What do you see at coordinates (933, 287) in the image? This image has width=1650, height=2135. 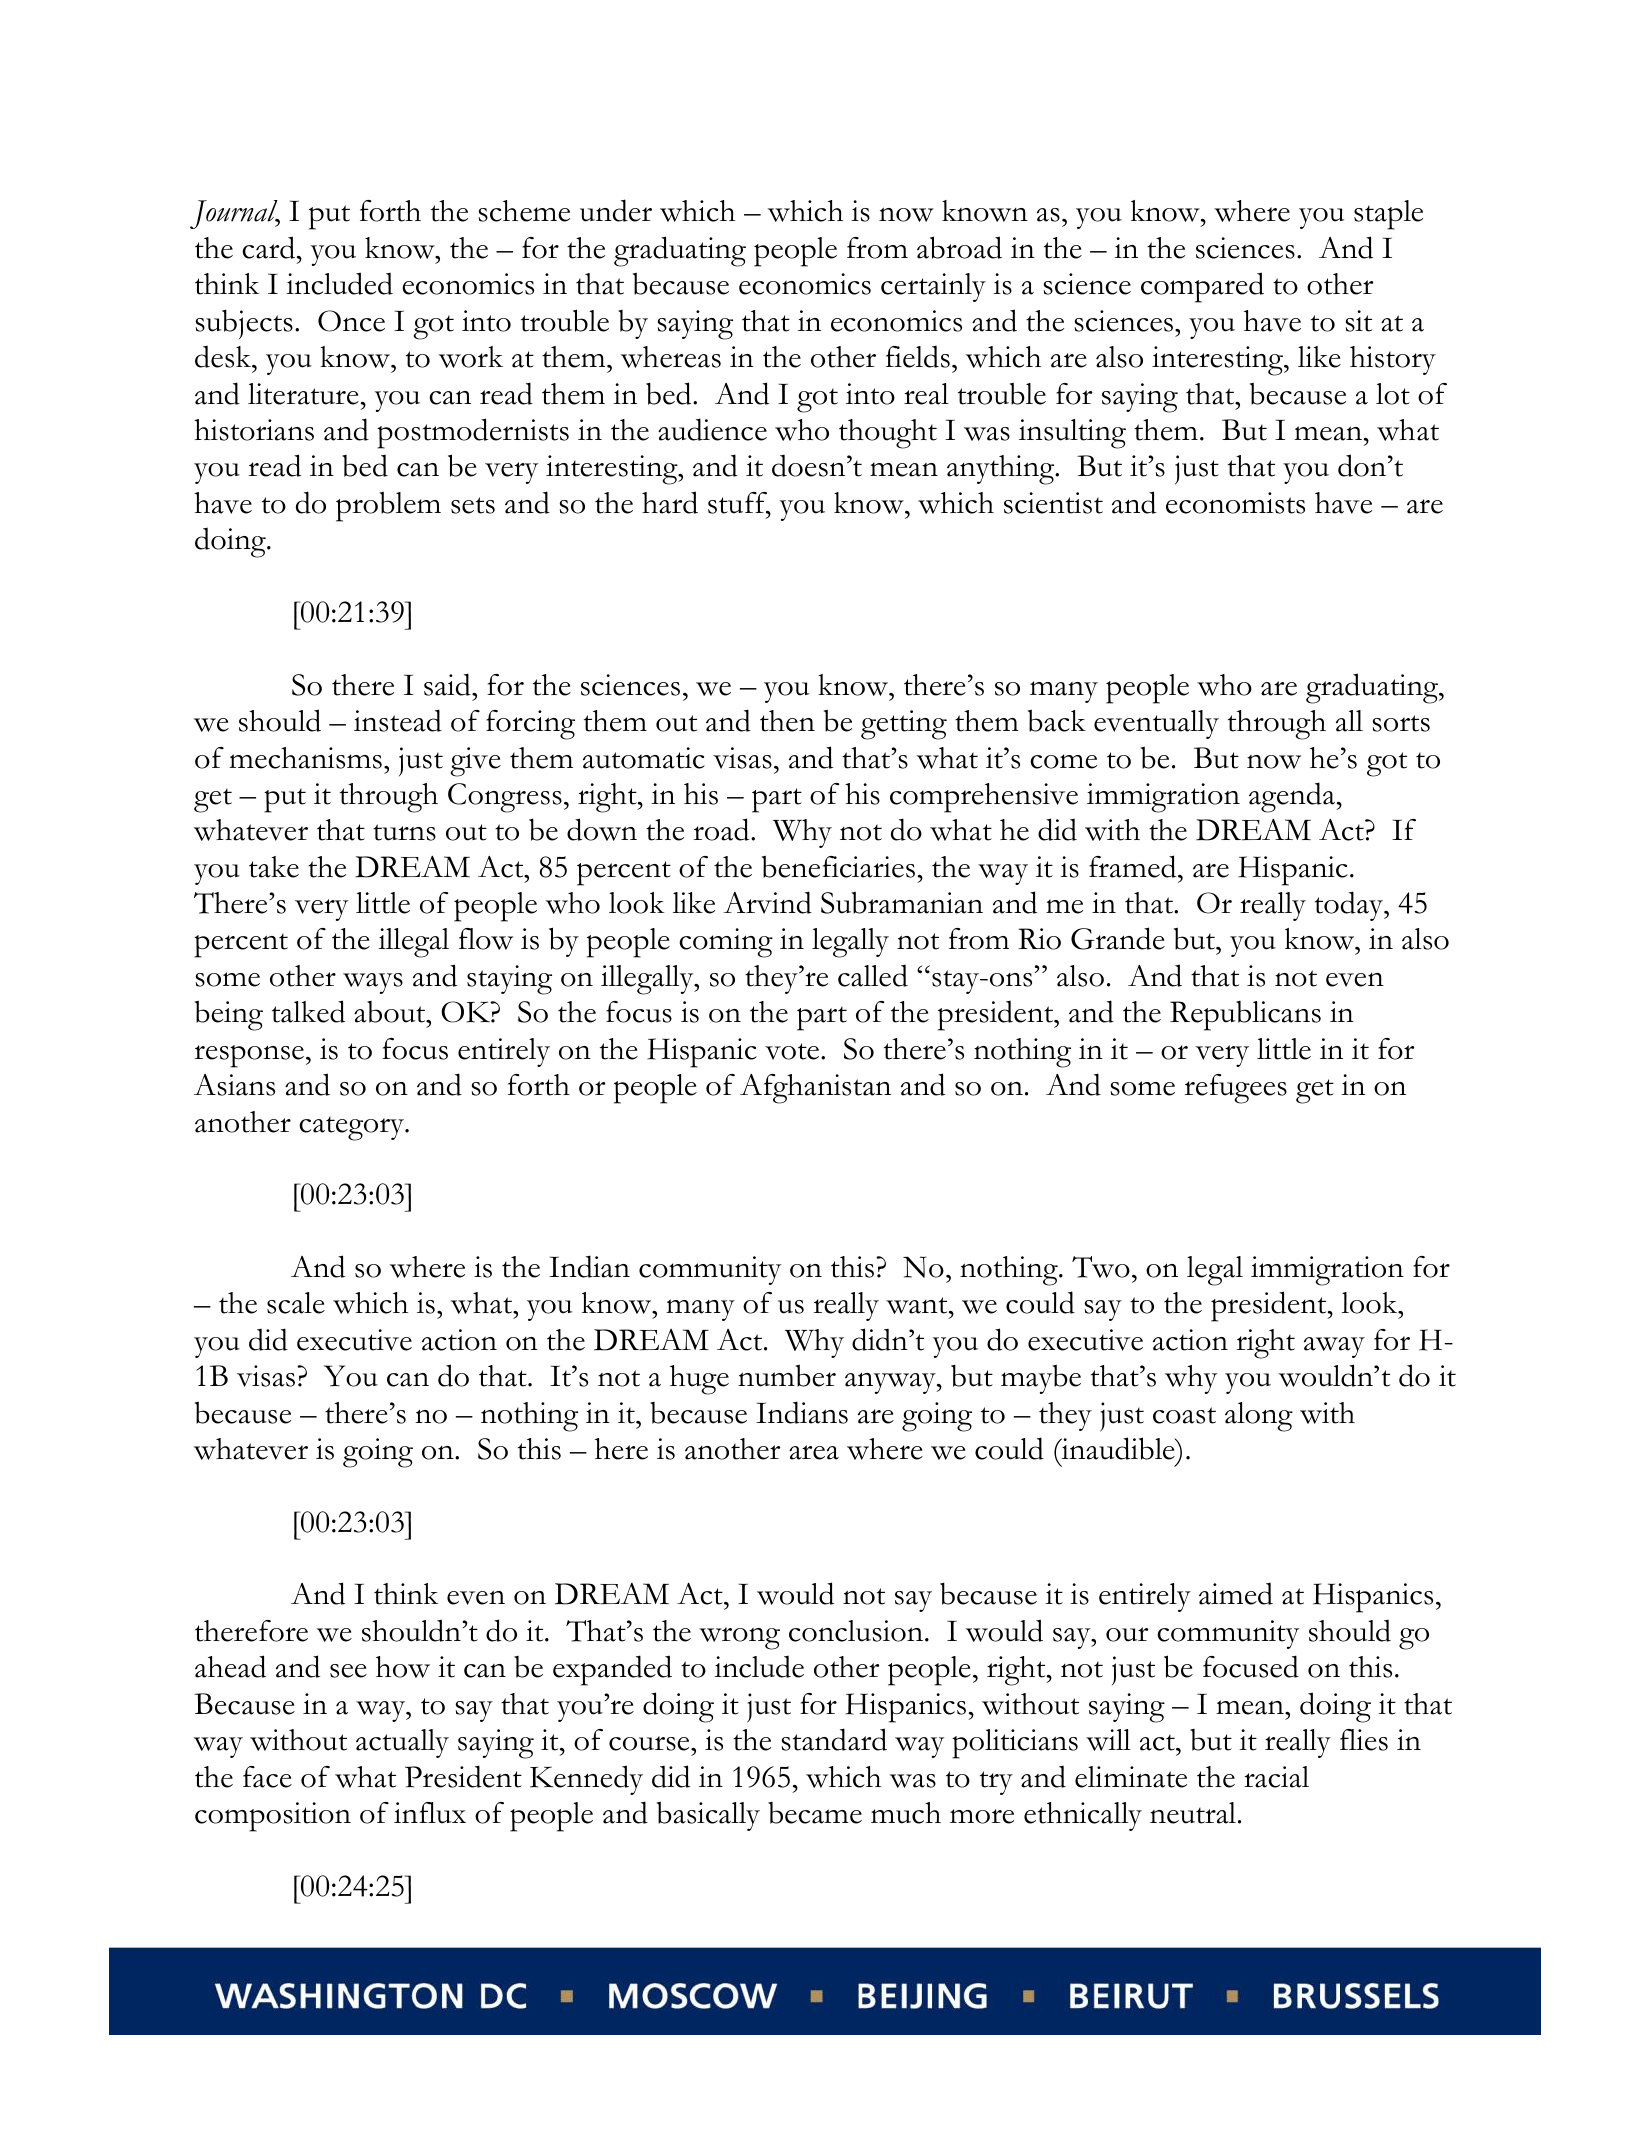 I see `certainly` at bounding box center [933, 287].
